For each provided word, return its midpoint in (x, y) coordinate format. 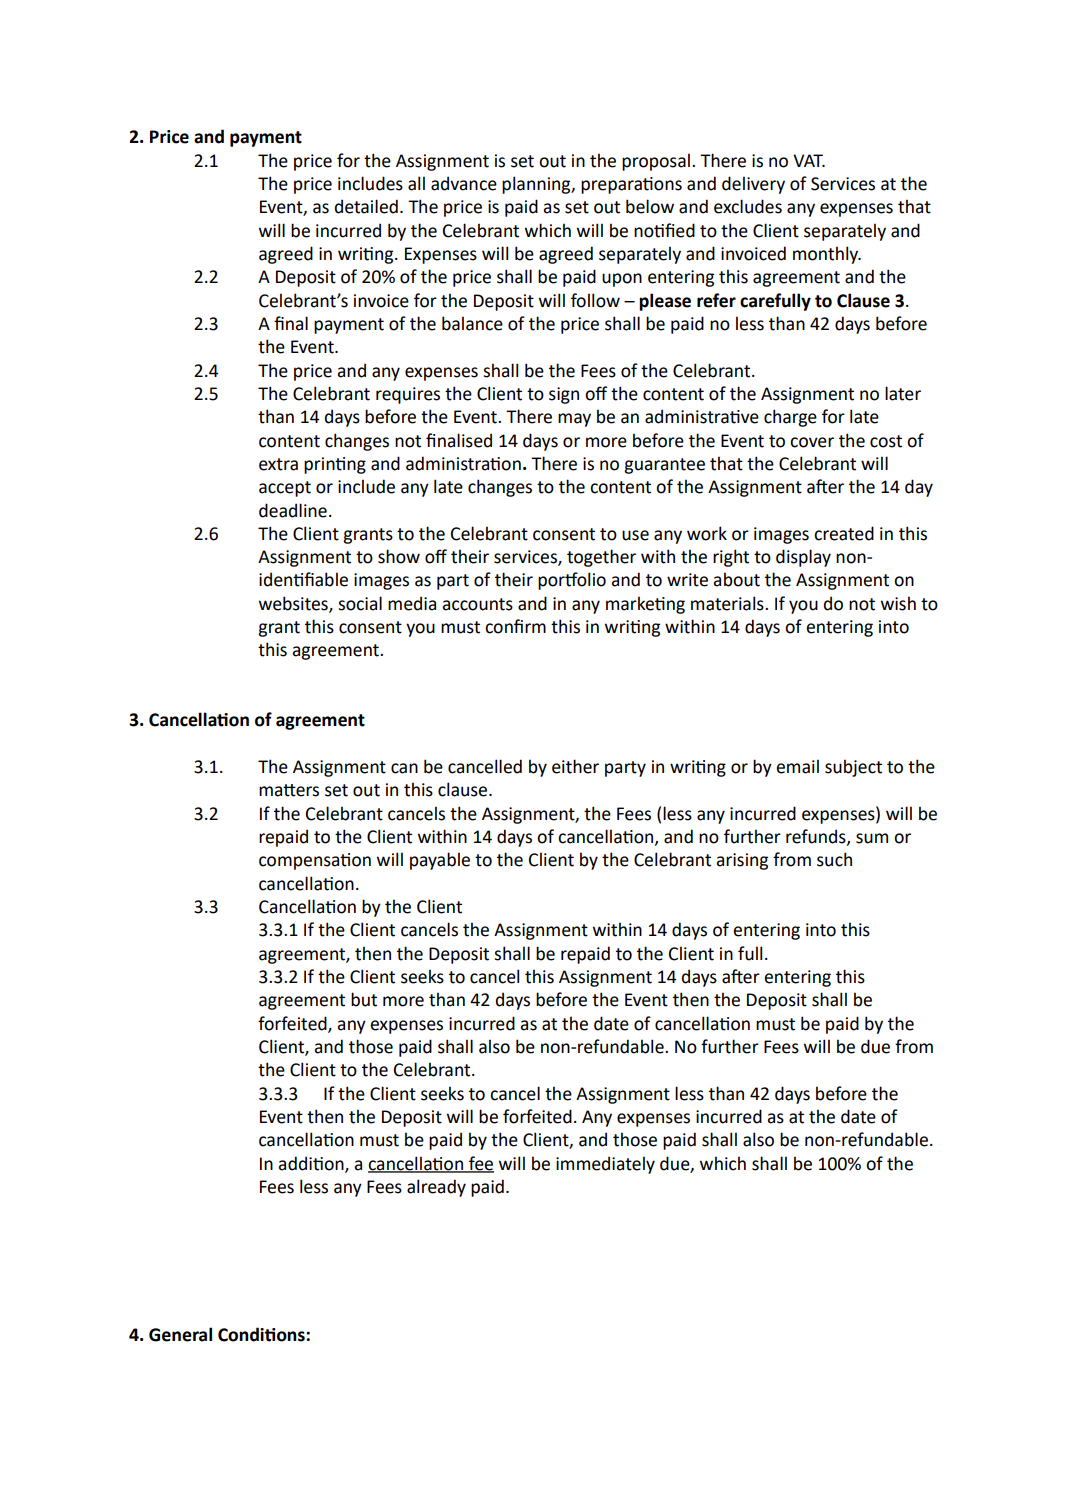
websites (294, 604)
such (834, 859)
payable (440, 861)
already (436, 1188)
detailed (366, 206)
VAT (809, 160)
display (803, 558)
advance (464, 183)
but (364, 999)
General (180, 1334)
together (601, 558)
